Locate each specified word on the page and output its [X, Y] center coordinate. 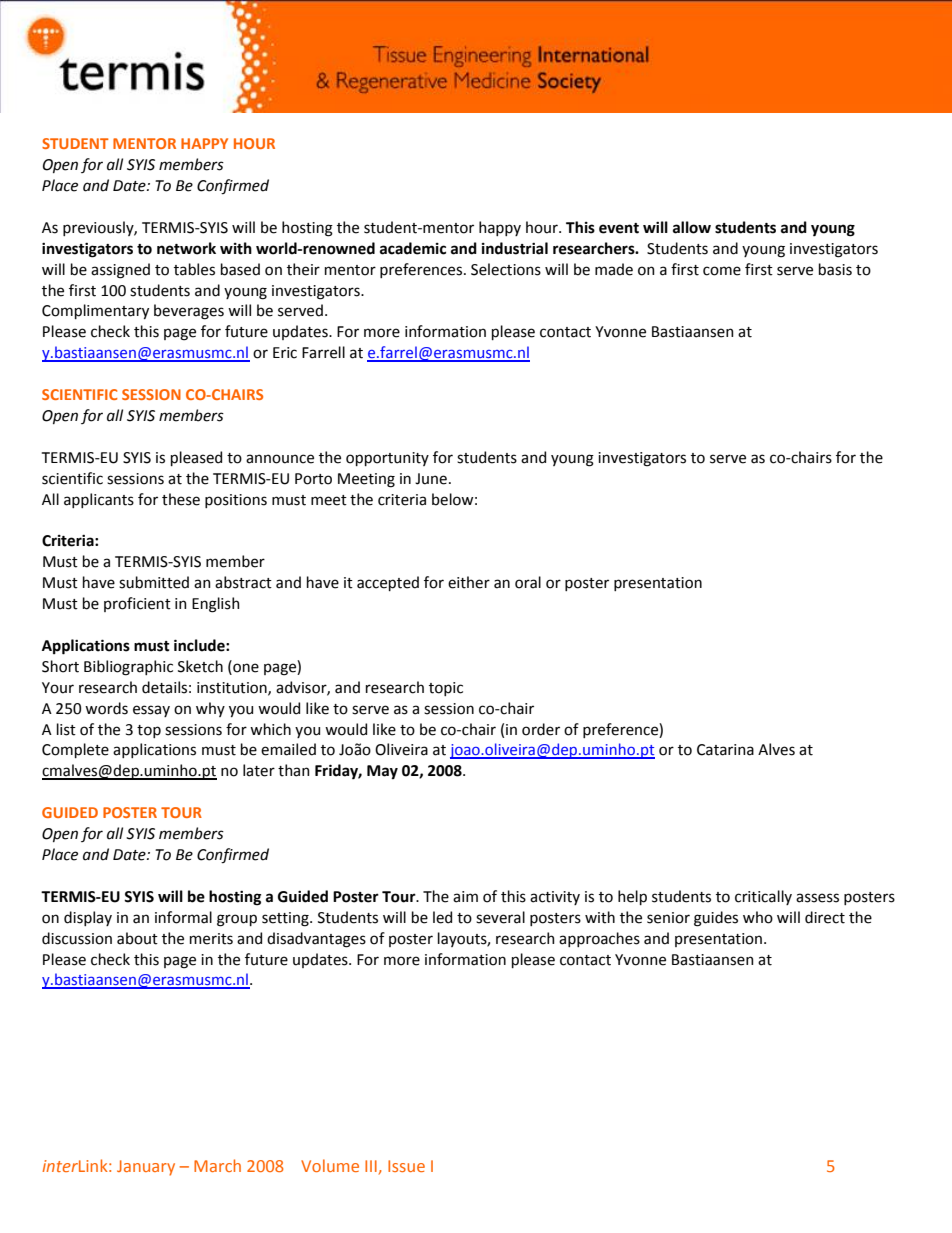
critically [763, 897]
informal [183, 917]
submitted [154, 582]
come [722, 271]
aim [465, 897]
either [469, 582]
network [186, 248]
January [146, 1168]
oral [528, 582]
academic [413, 248]
